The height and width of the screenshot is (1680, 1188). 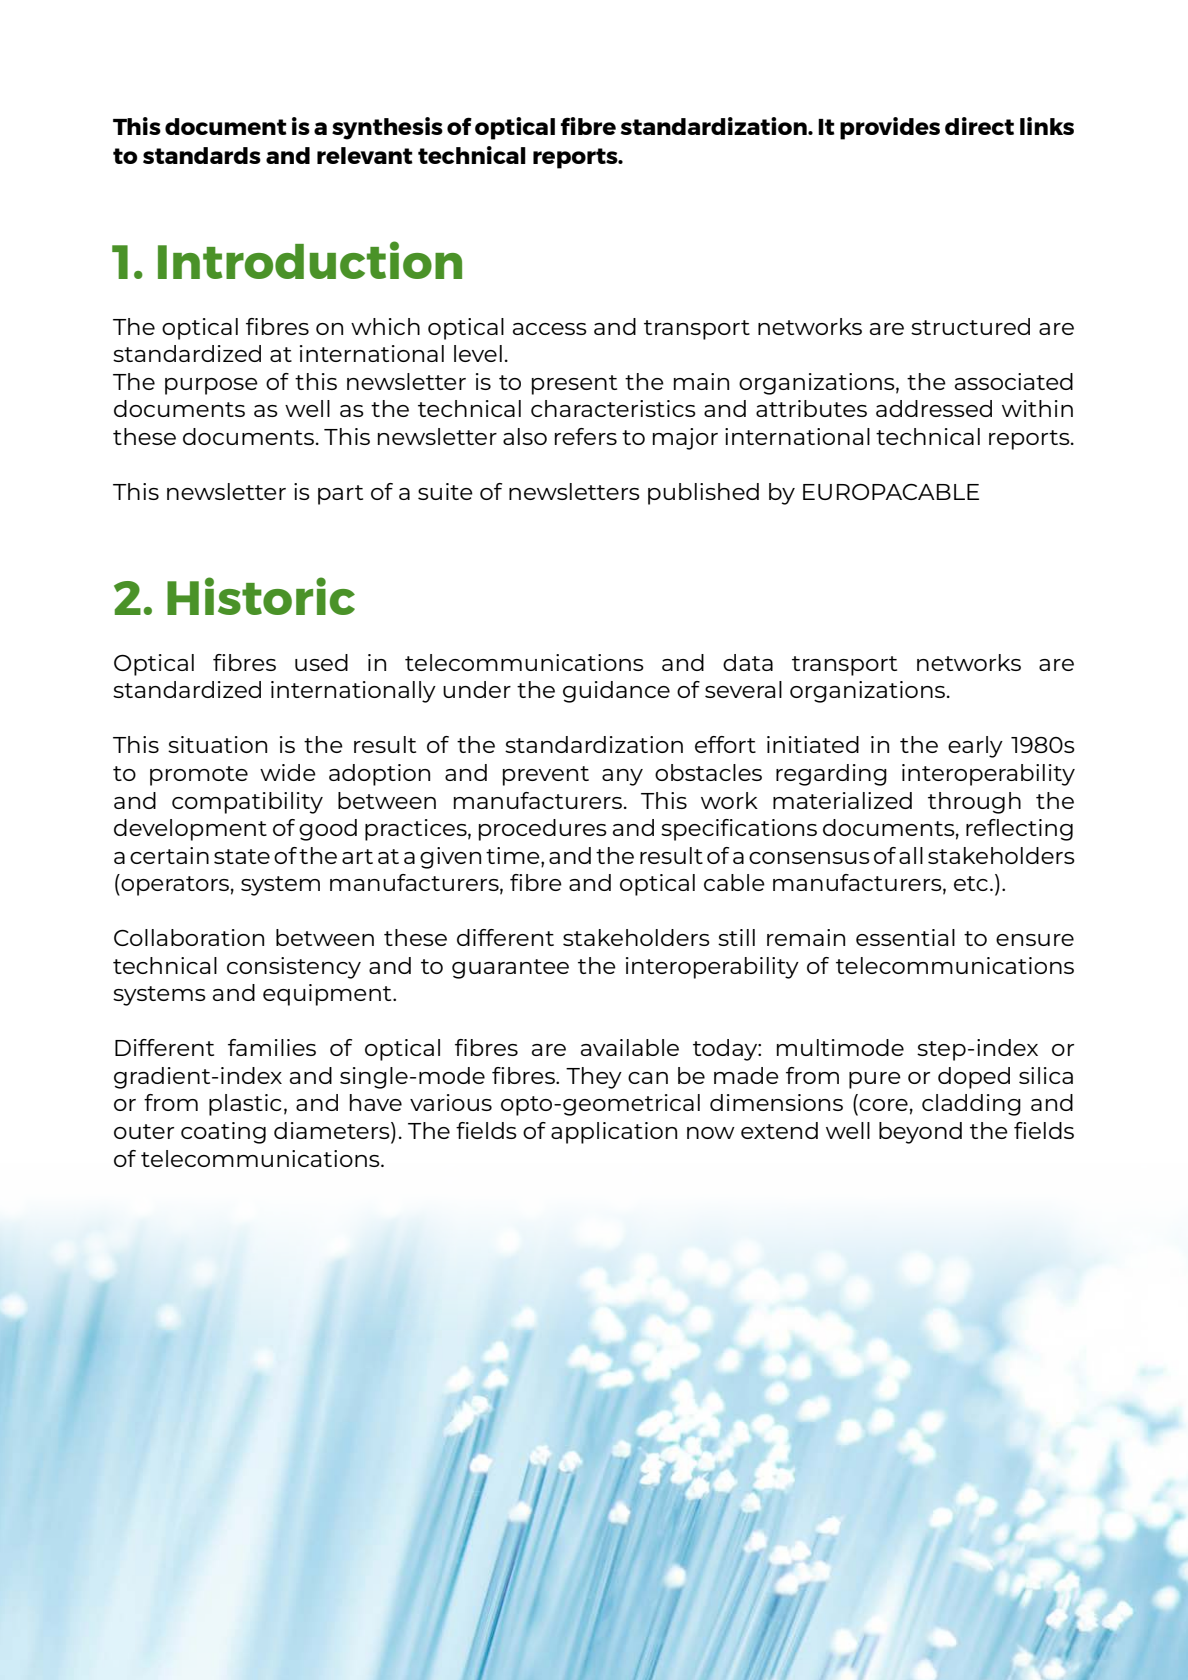 I want to click on any, so click(x=622, y=777).
